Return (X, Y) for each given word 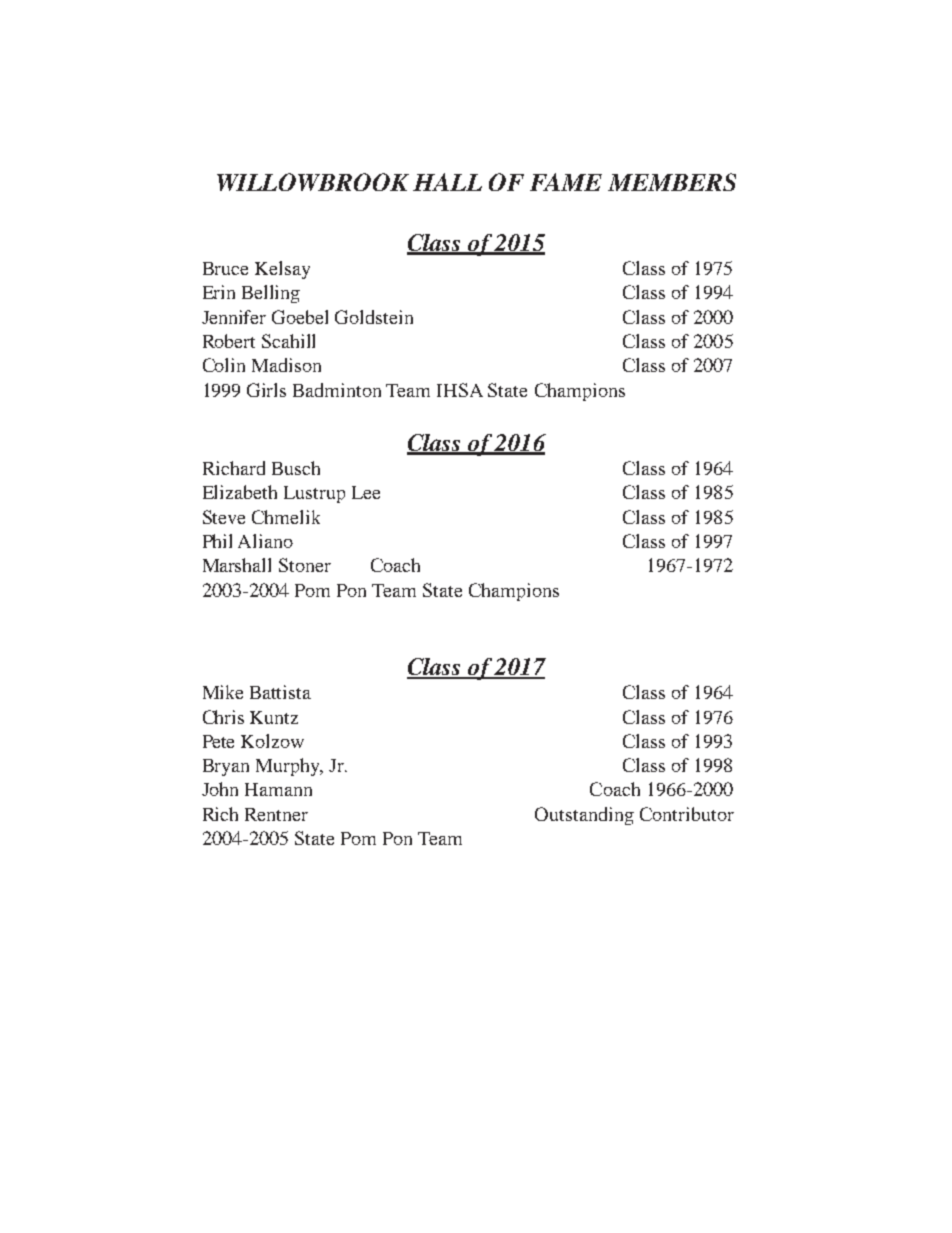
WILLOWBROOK (313, 182)
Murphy (289, 767)
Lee (366, 492)
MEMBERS (672, 182)
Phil (217, 541)
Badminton (337, 390)
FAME (566, 182)
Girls (266, 390)
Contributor (687, 814)
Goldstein (374, 317)
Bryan (226, 767)
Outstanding (584, 816)
